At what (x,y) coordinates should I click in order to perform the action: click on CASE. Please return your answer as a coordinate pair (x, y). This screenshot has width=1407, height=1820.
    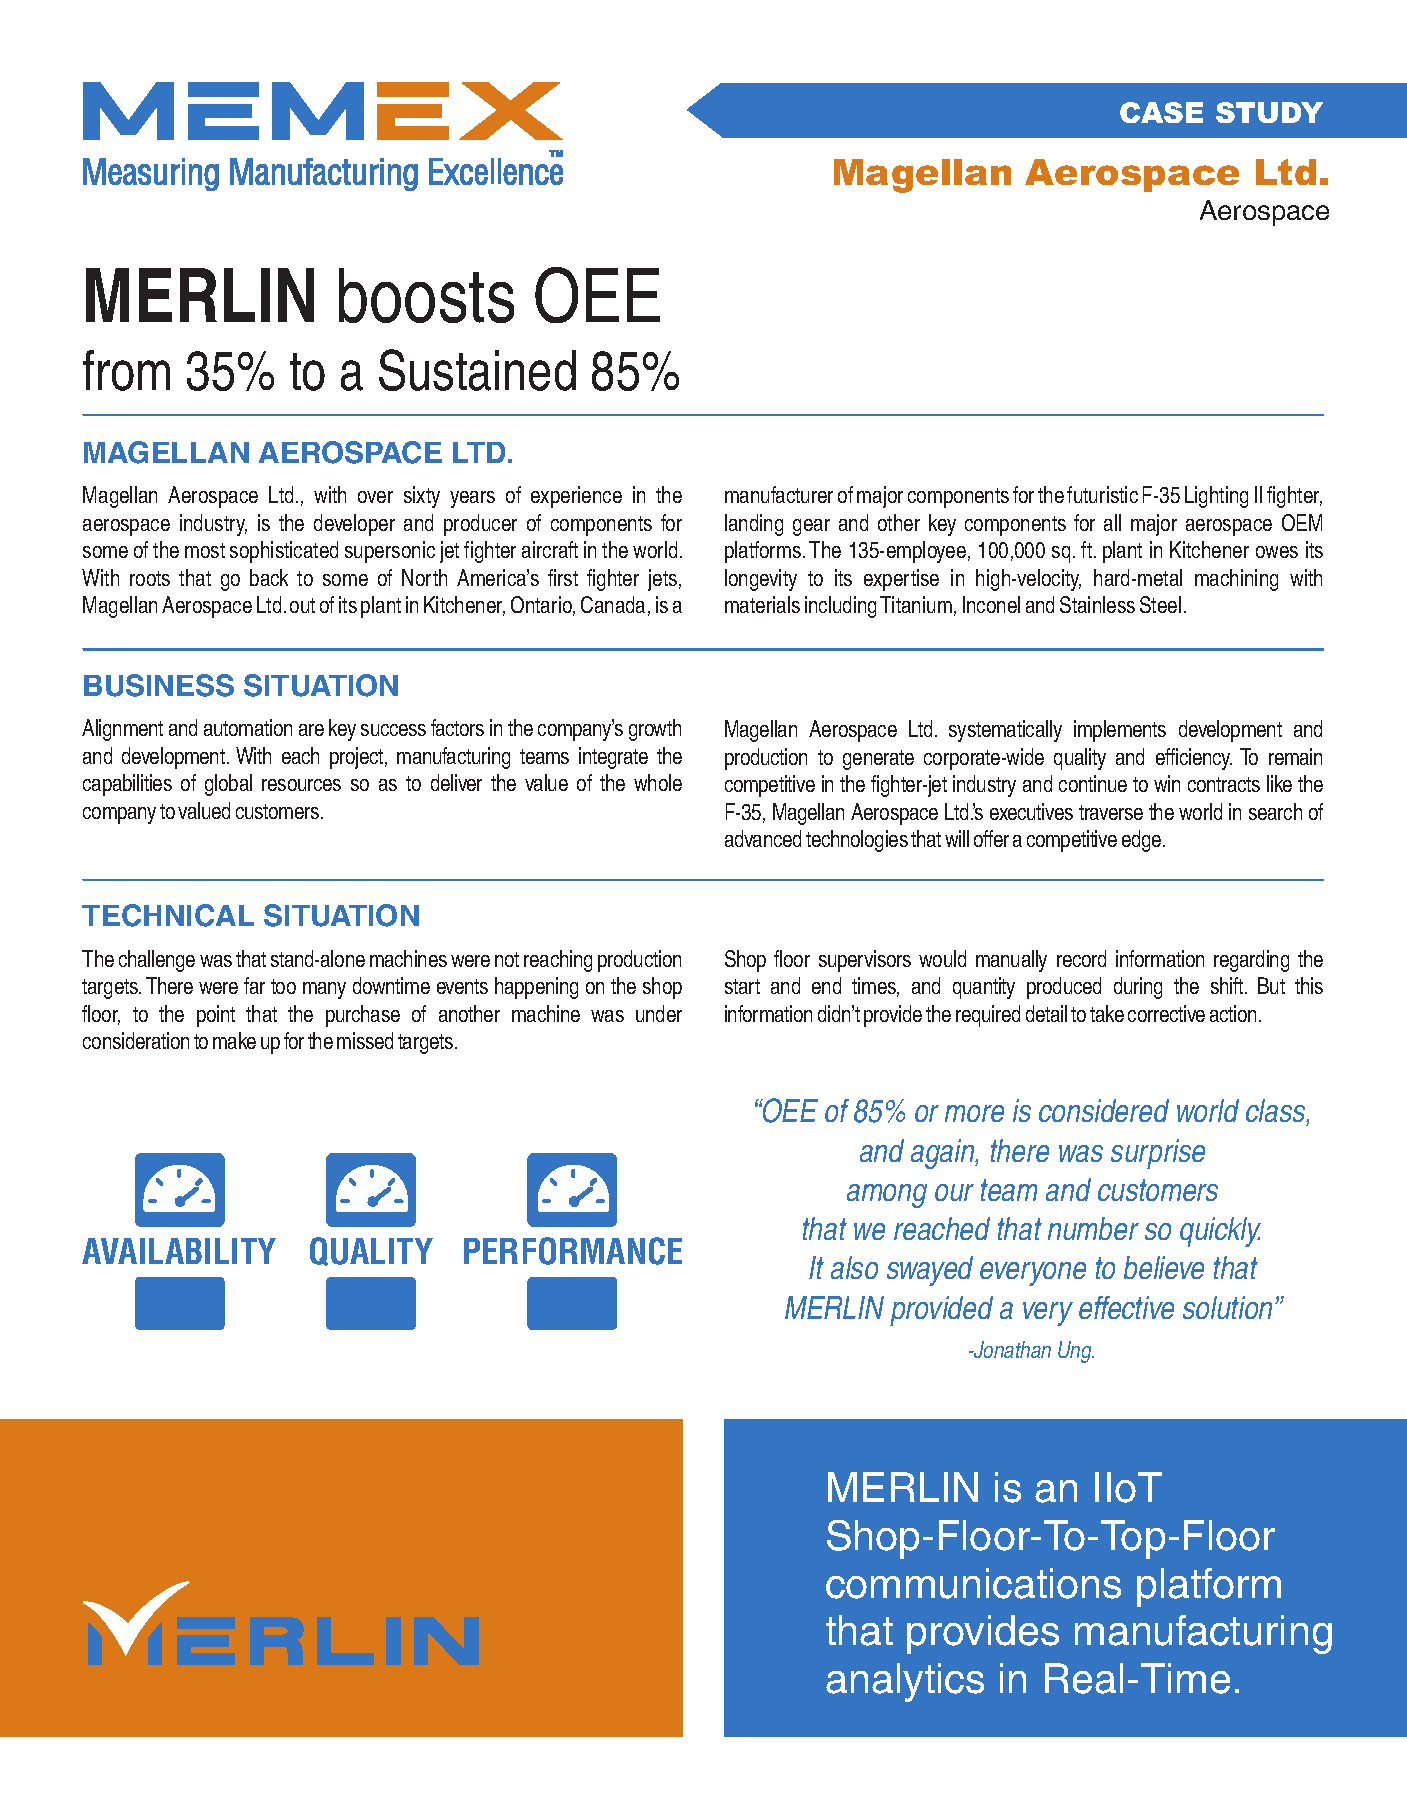
    Looking at the image, I should click on (1161, 112).
